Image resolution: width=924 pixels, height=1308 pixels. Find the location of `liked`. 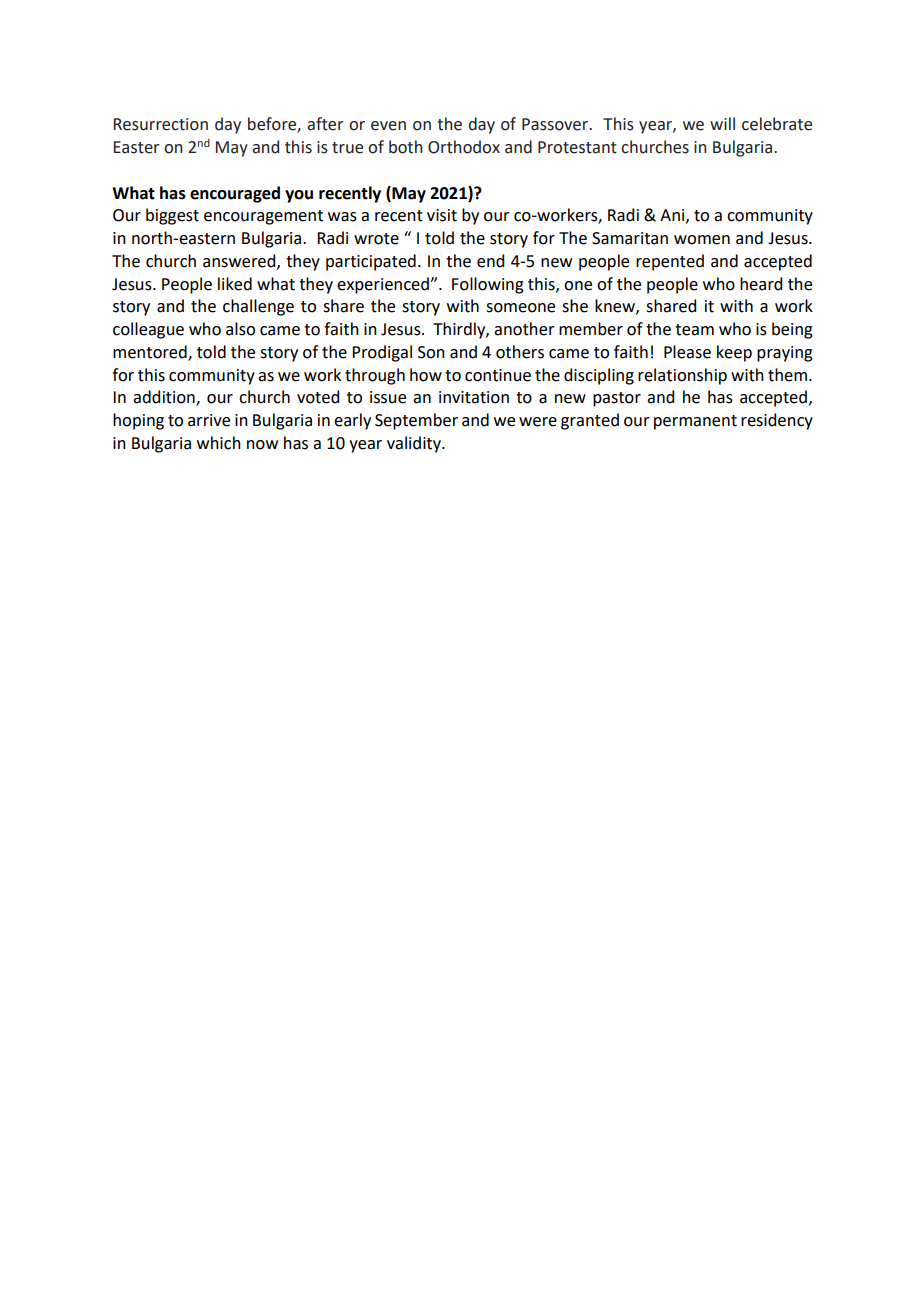

liked is located at coordinates (235, 284).
